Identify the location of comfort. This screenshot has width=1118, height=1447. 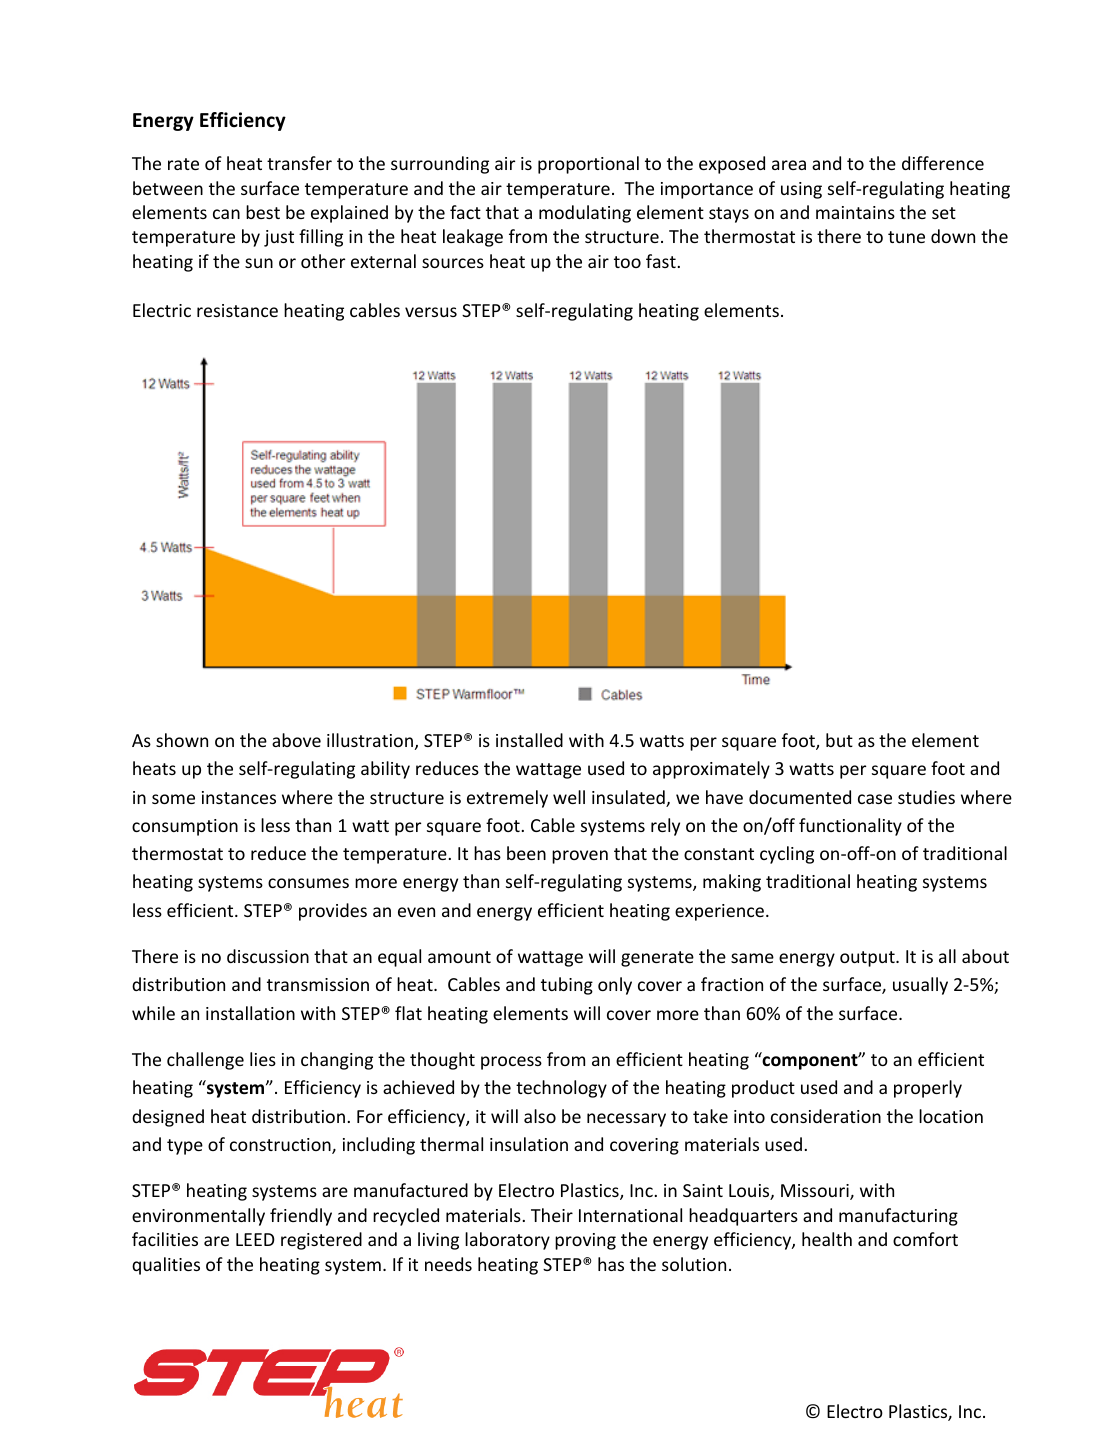
(925, 1239).
